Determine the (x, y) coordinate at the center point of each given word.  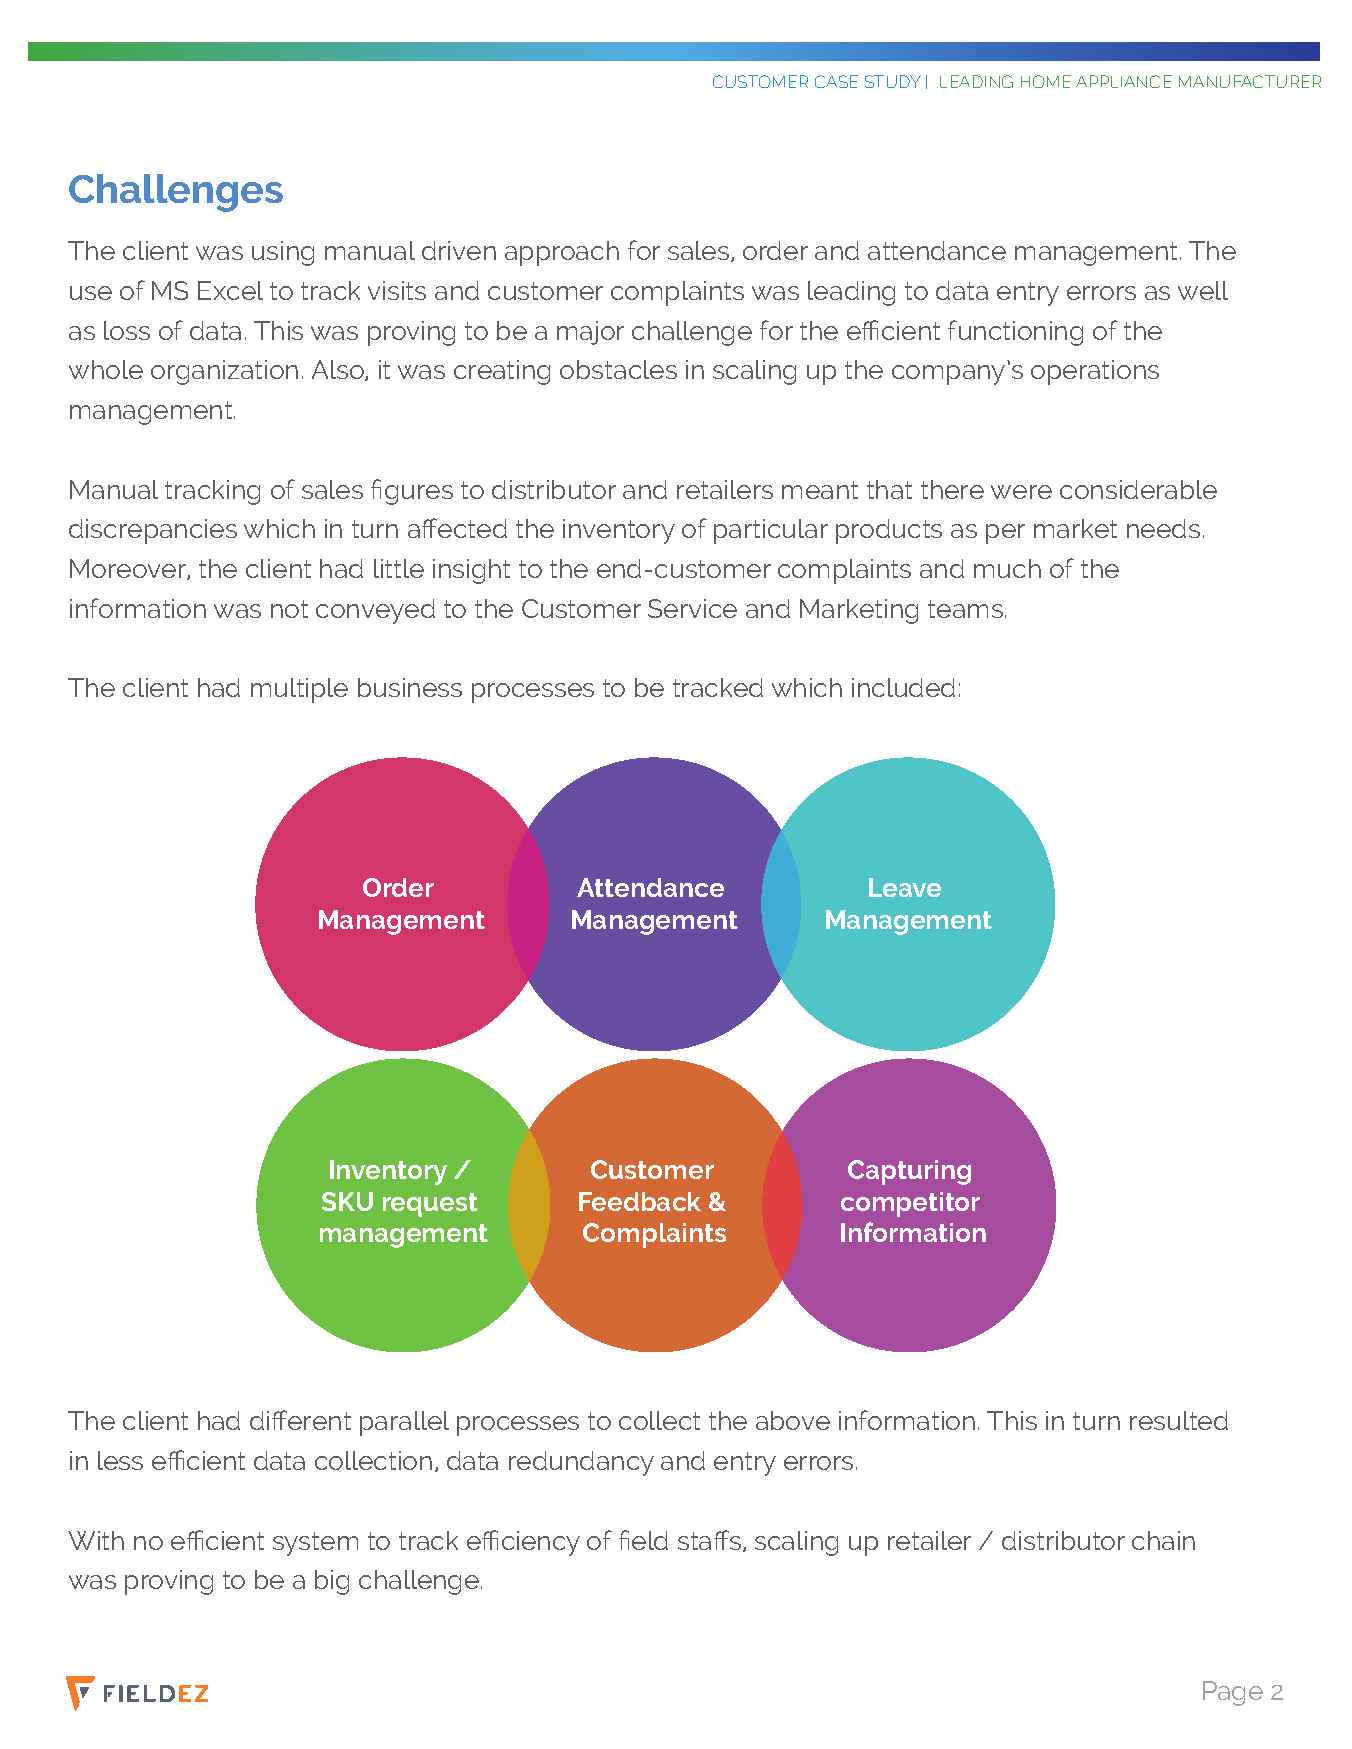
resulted (1179, 1420)
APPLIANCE (1124, 81)
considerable (1138, 489)
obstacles (618, 369)
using (283, 253)
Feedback (640, 1201)
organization (224, 372)
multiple (299, 690)
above (793, 1420)
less (120, 1460)
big (332, 1582)
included (903, 687)
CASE (836, 81)
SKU (347, 1201)
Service (692, 608)
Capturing (909, 1172)
